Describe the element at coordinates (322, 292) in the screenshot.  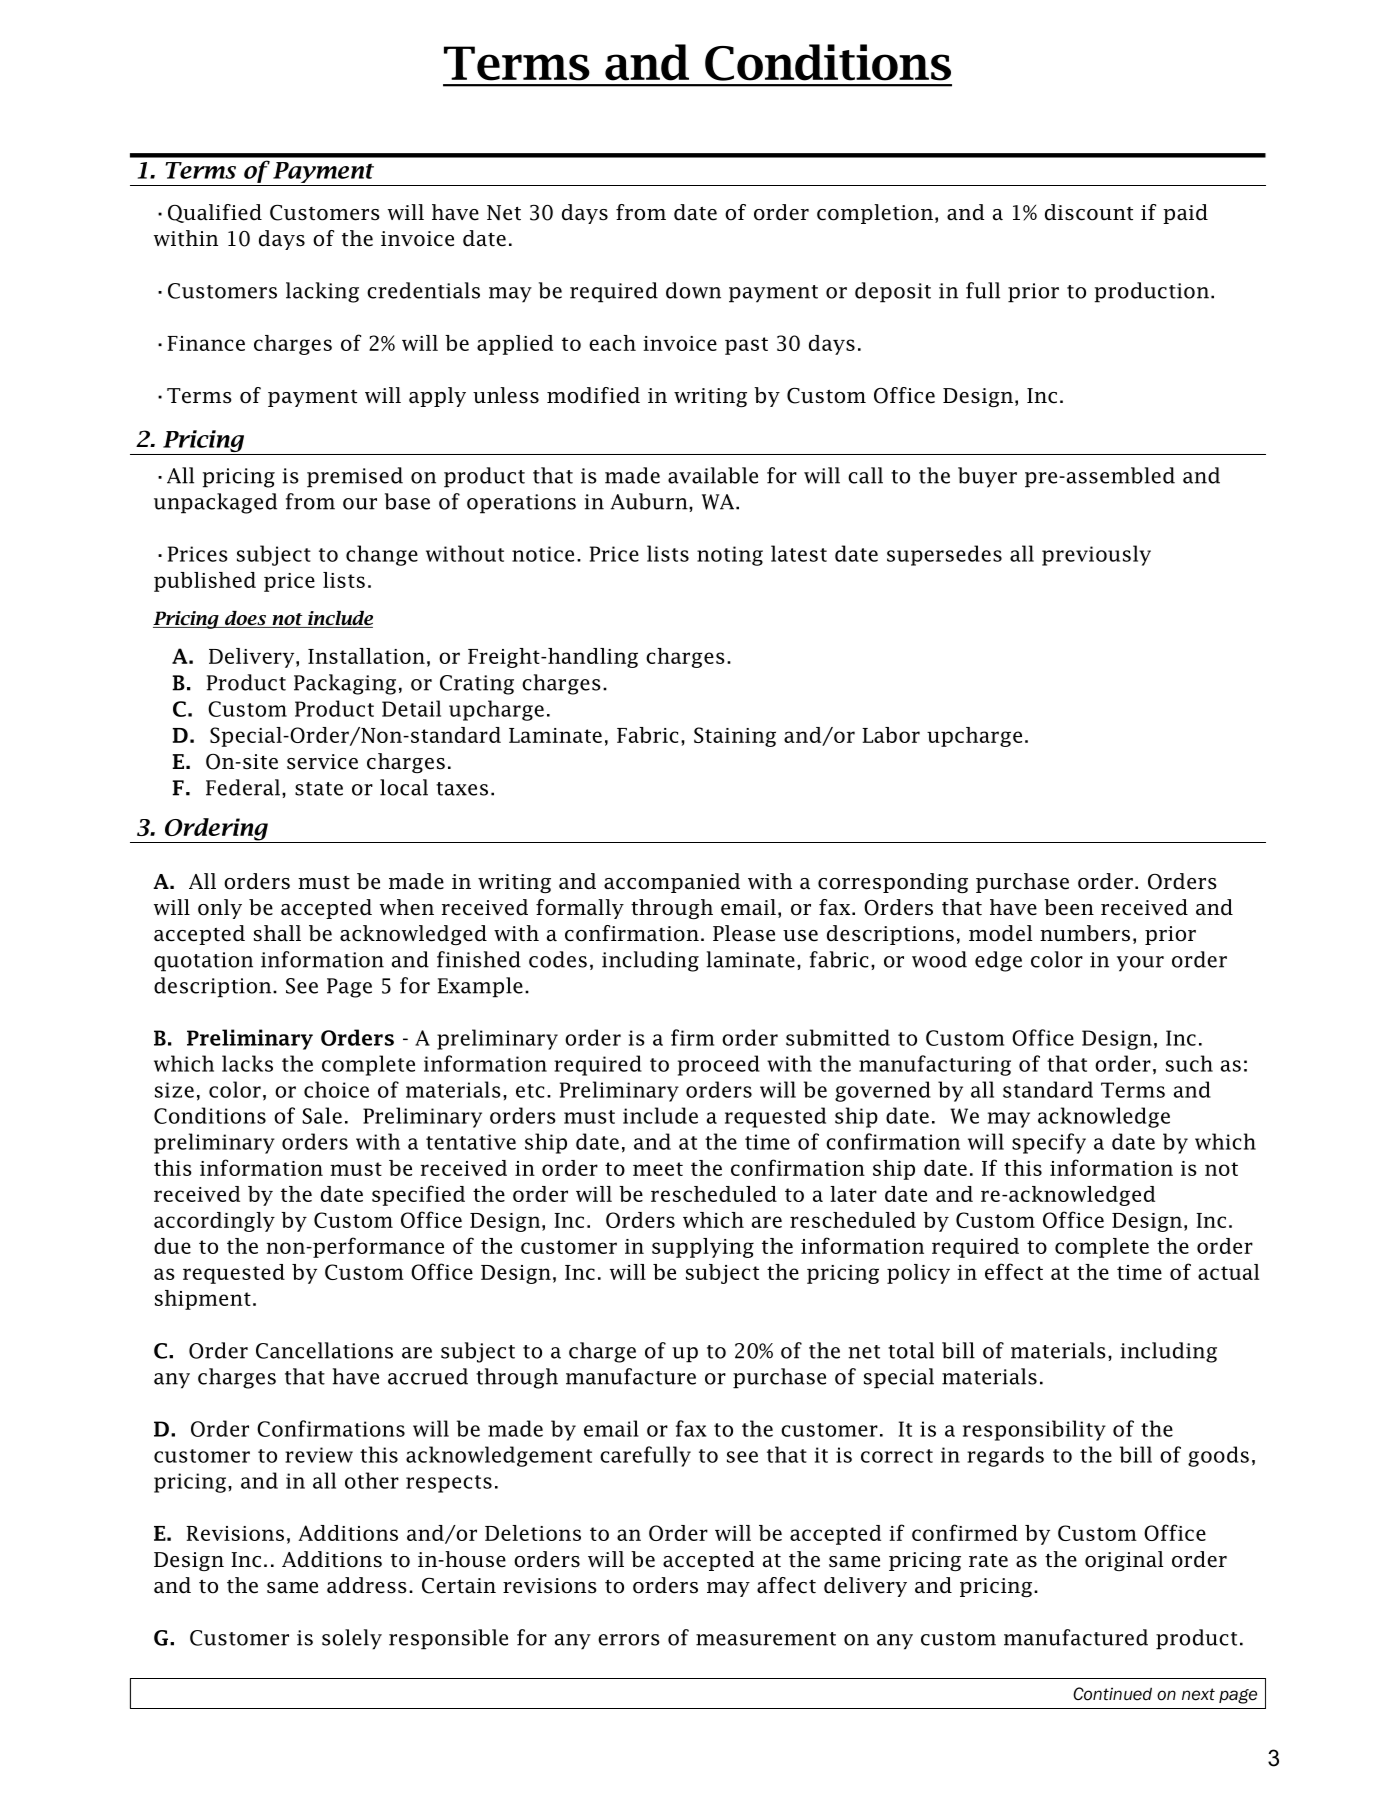
I see `lacking` at that location.
